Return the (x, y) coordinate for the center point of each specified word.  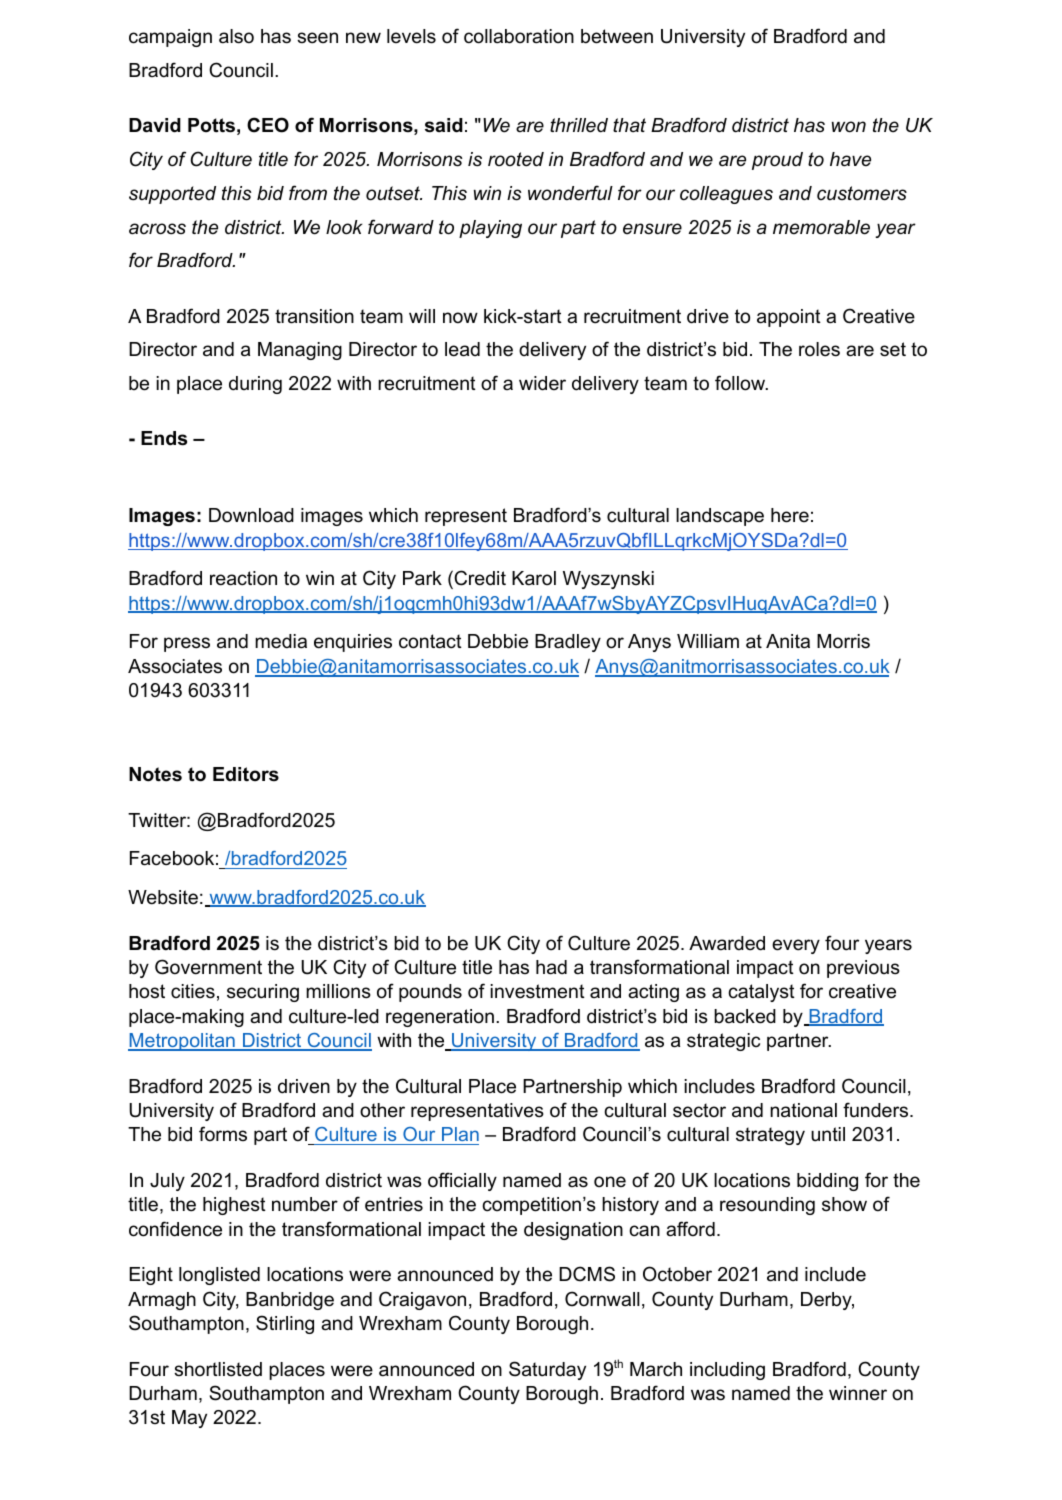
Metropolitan (182, 1042)
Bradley (568, 643)
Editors (246, 774)
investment (537, 991)
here (790, 515)
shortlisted (218, 1369)
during (255, 385)
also (236, 36)
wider (542, 383)
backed (745, 1016)
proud (777, 161)
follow (741, 383)
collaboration (519, 36)
